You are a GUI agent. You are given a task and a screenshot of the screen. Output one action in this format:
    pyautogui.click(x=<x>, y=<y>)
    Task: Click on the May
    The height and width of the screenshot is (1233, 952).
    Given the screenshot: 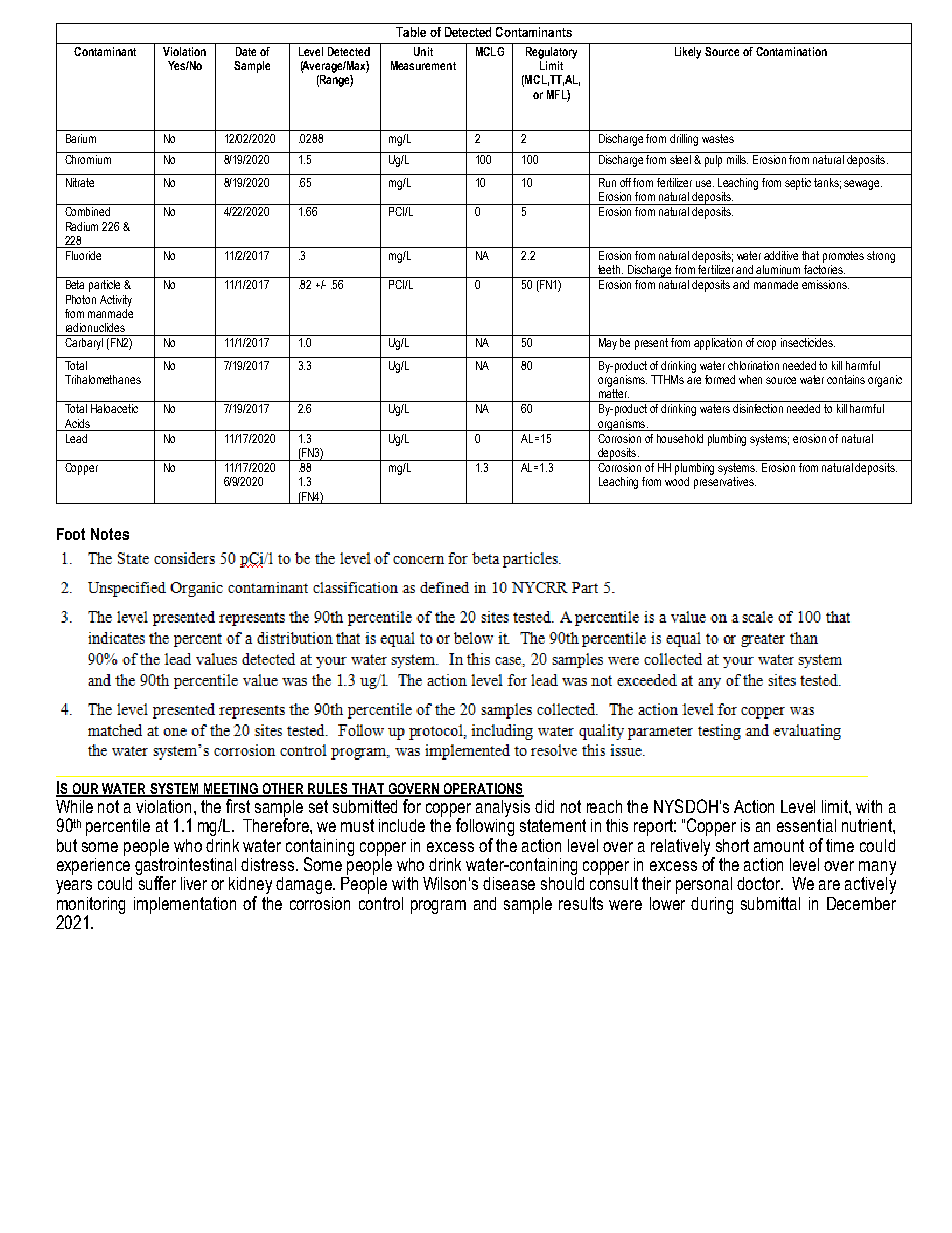 What is the action you would take?
    pyautogui.click(x=608, y=344)
